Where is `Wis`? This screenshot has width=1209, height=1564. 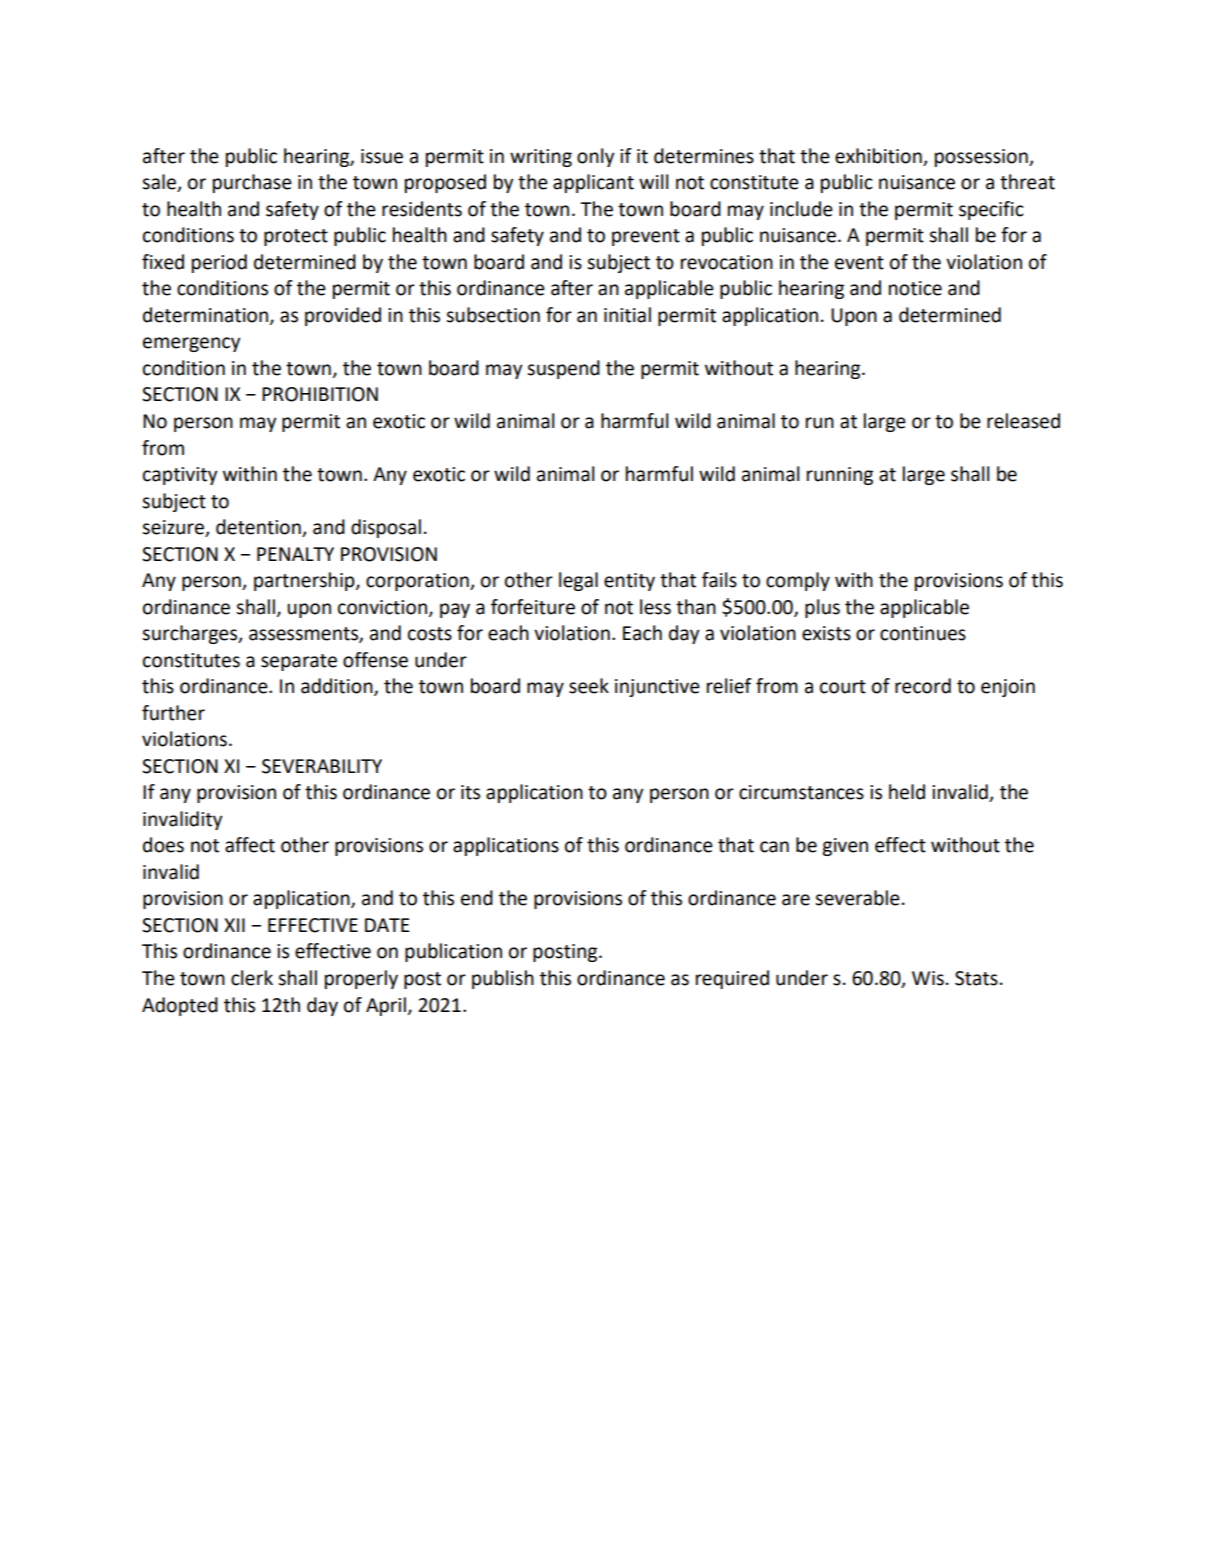 Wis is located at coordinates (928, 978).
